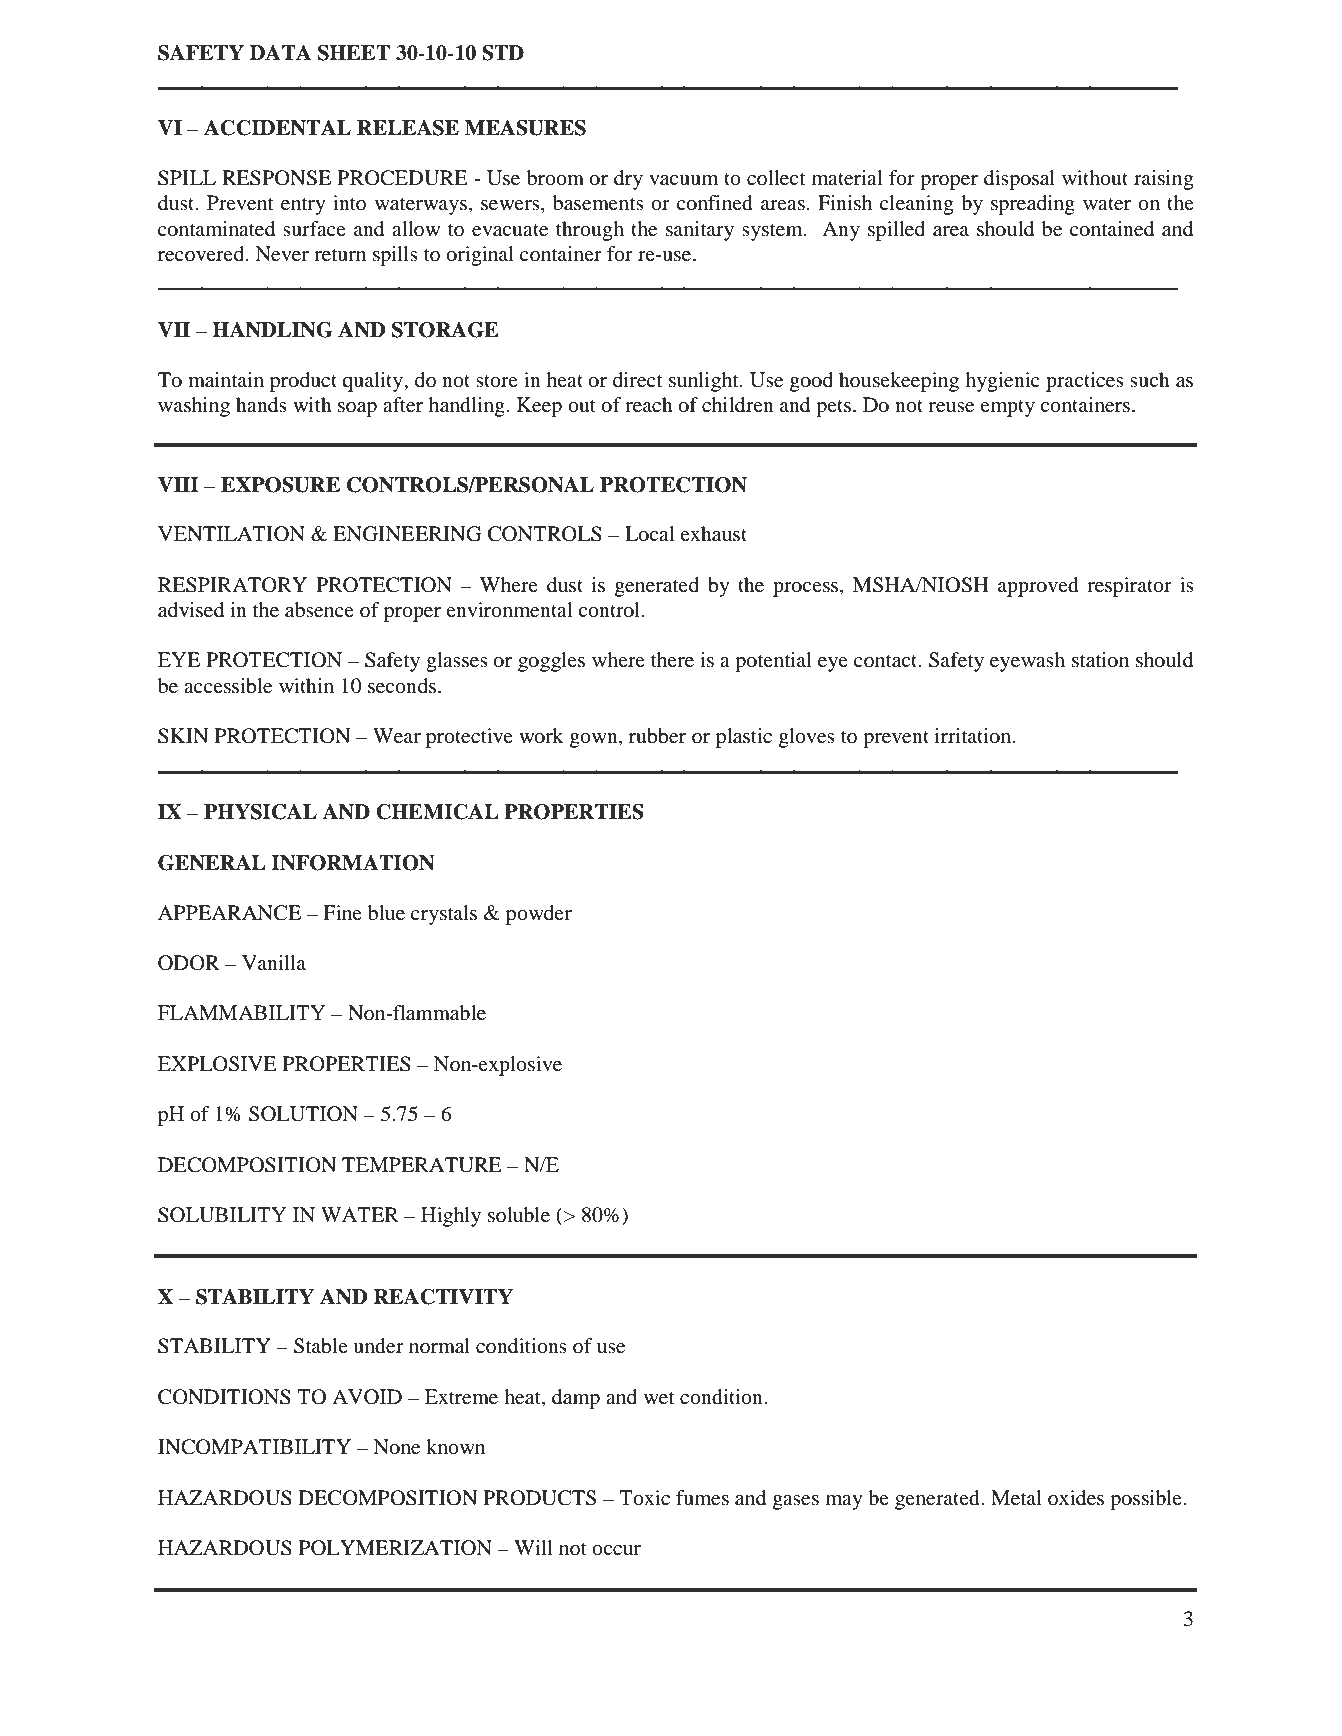 This screenshot has width=1342, height=1736. Describe the element at coordinates (1019, 180) in the screenshot. I see `disposal` at that location.
